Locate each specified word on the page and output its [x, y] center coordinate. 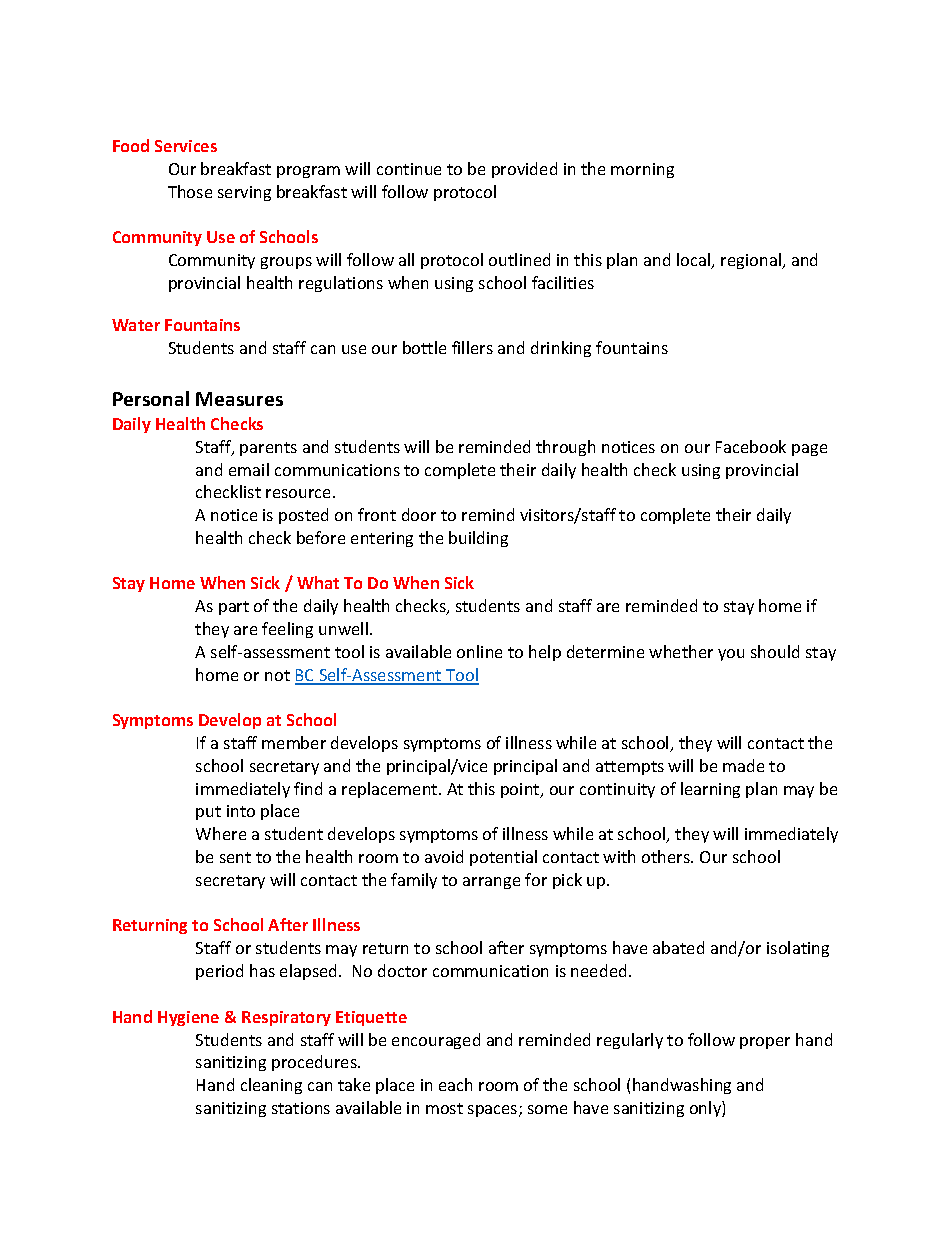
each [455, 1084]
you [731, 655]
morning [642, 170]
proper [765, 1043]
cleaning [271, 1086]
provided [524, 170]
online [479, 651]
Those [190, 191]
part [234, 608]
